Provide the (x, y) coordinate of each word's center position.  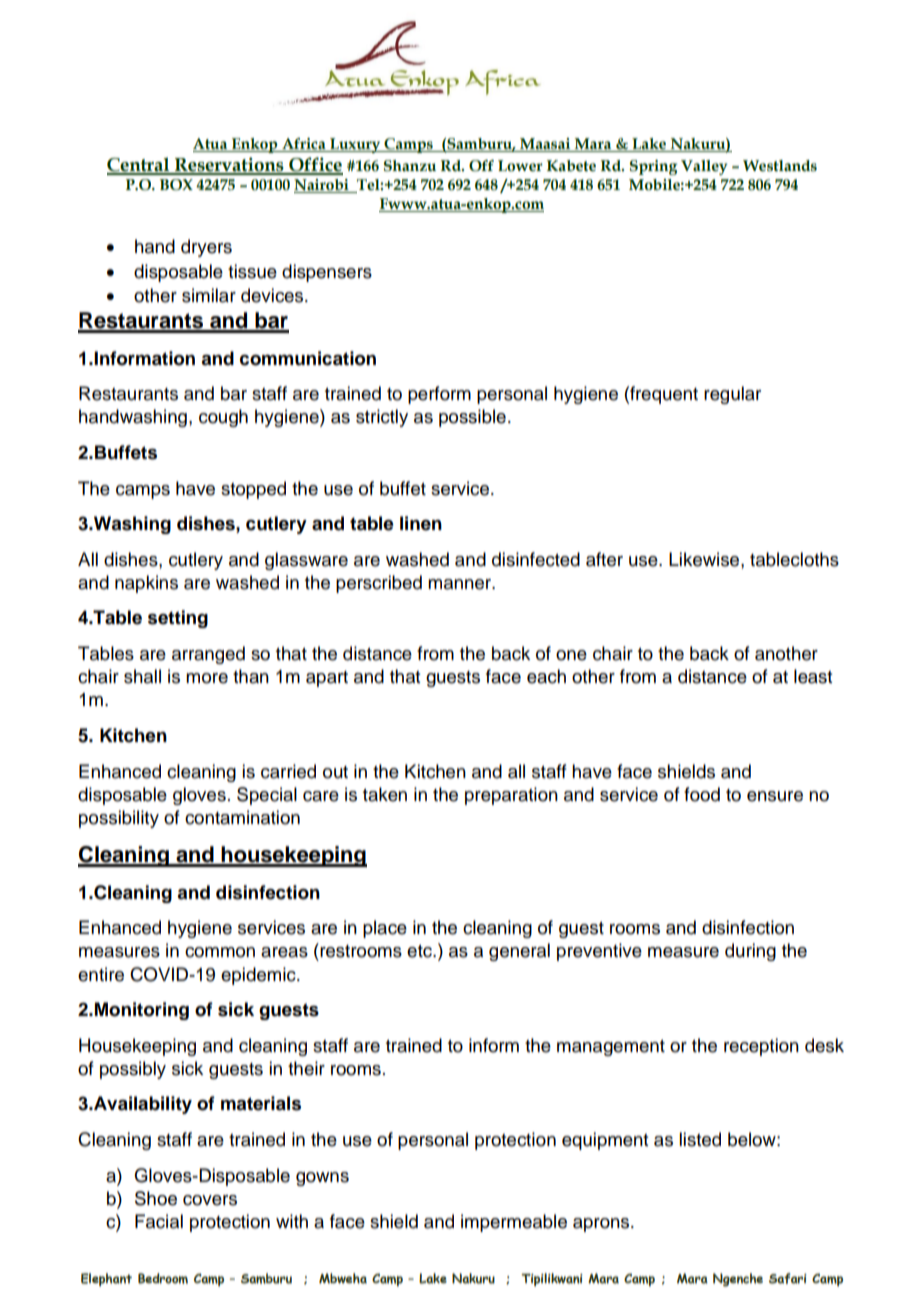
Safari (788, 1278)
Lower (520, 166)
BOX (176, 185)
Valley (704, 167)
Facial (159, 1221)
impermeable (514, 1223)
